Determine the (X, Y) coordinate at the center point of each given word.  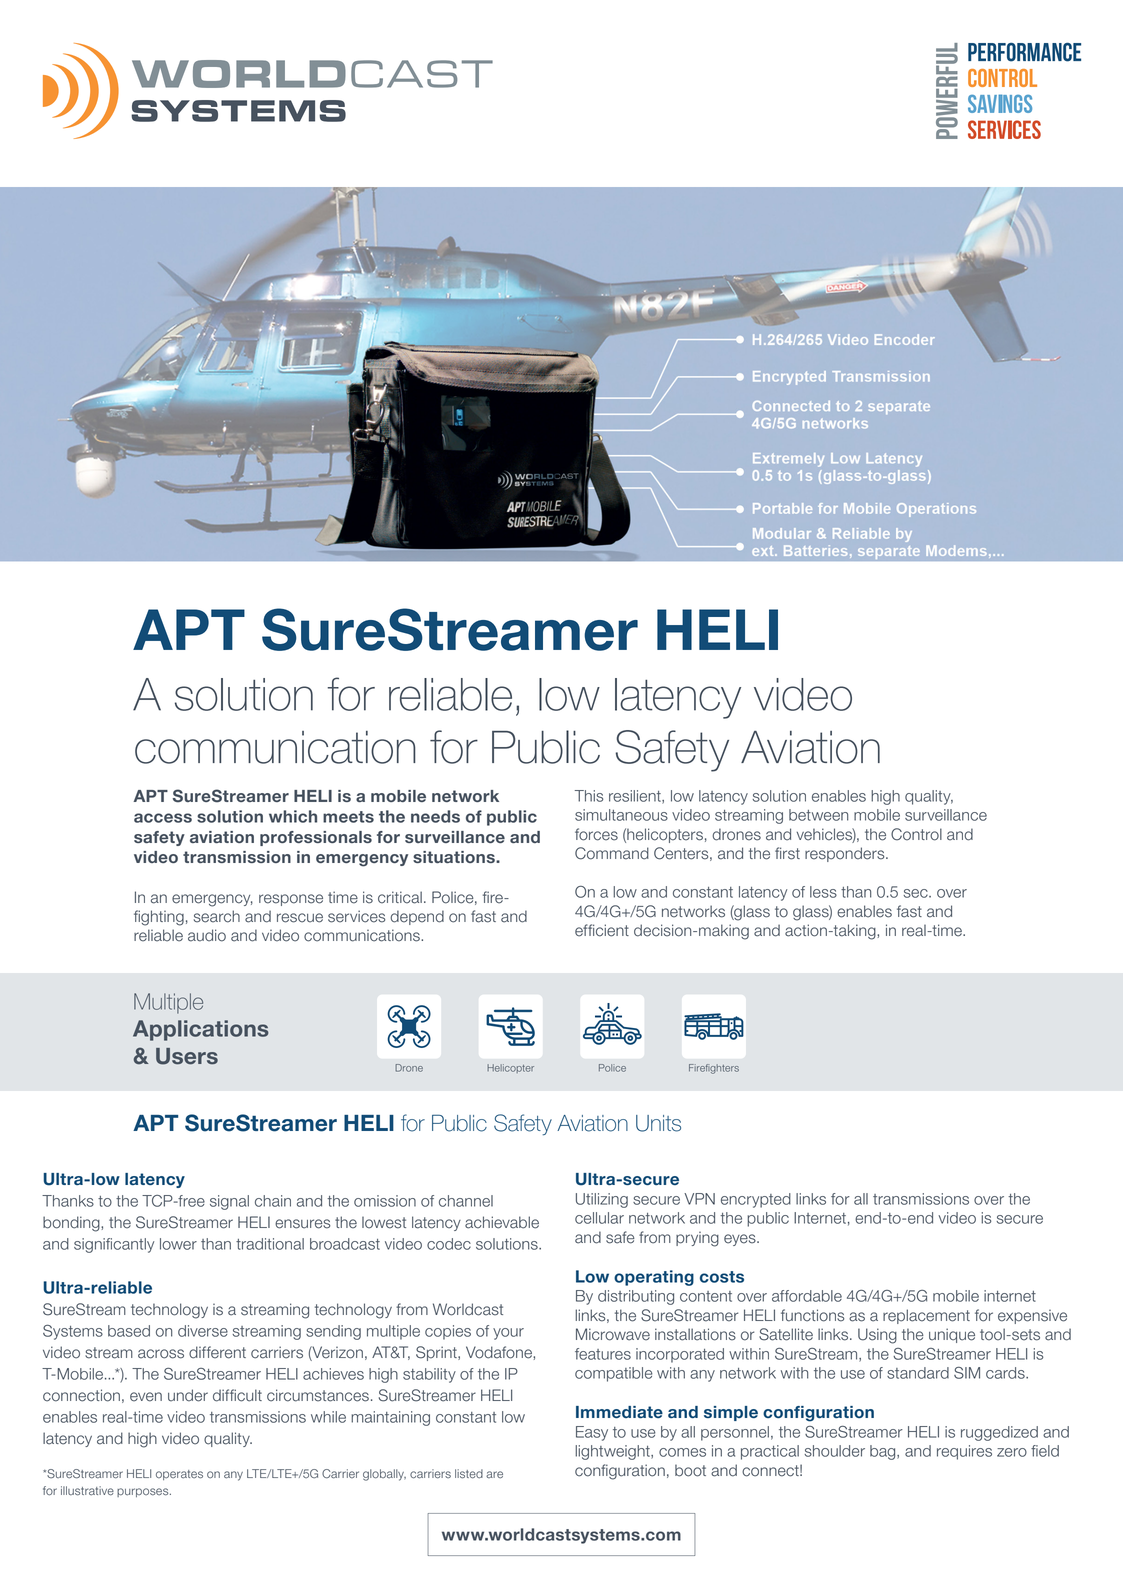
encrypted (756, 1200)
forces (596, 834)
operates (179, 1475)
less (823, 892)
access (163, 818)
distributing (636, 1297)
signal (229, 1202)
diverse (203, 1331)
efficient (602, 930)
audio (207, 935)
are (494, 1475)
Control (916, 834)
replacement (926, 1316)
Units (658, 1123)
